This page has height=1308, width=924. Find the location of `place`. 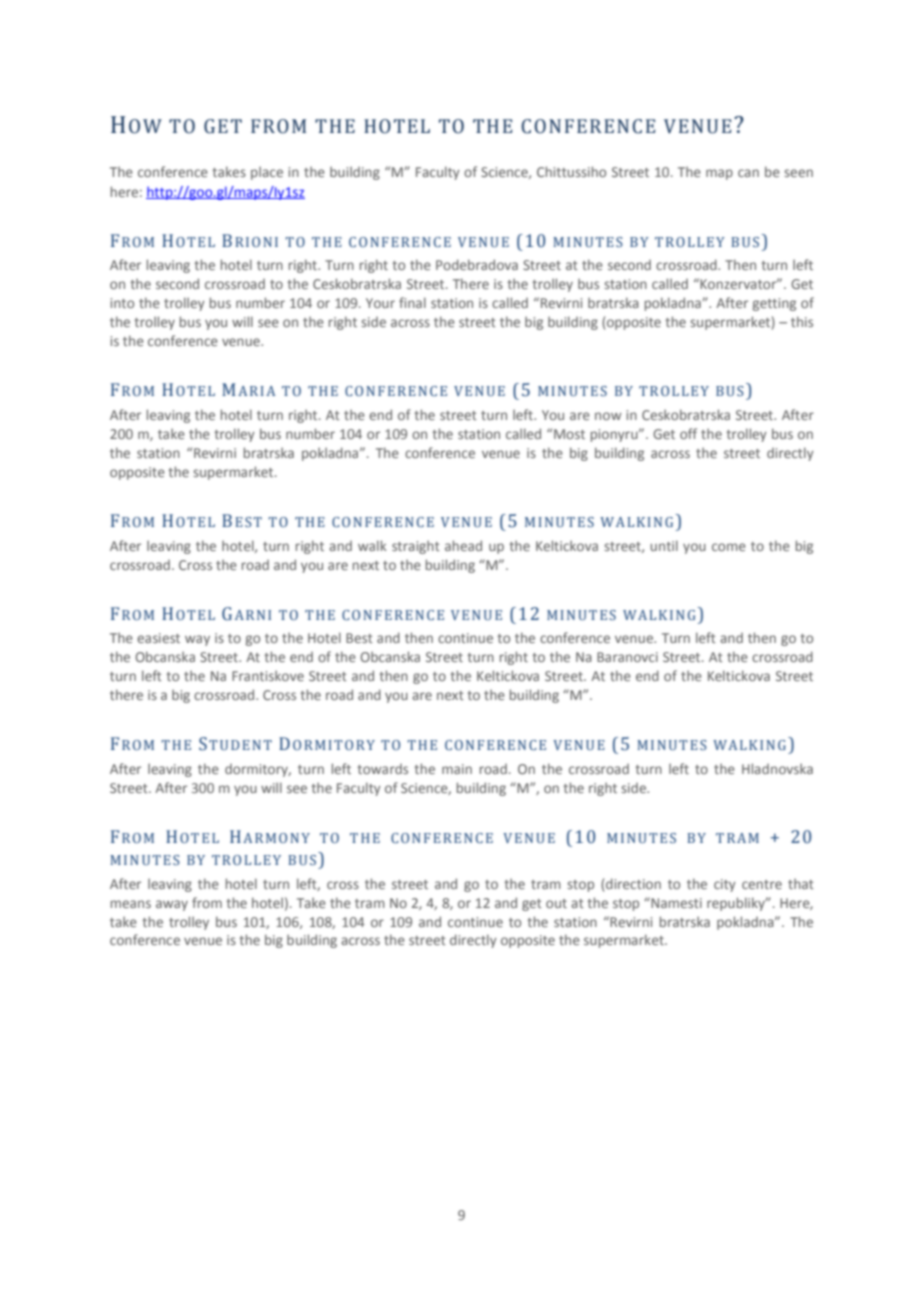

place is located at coordinates (267, 173).
